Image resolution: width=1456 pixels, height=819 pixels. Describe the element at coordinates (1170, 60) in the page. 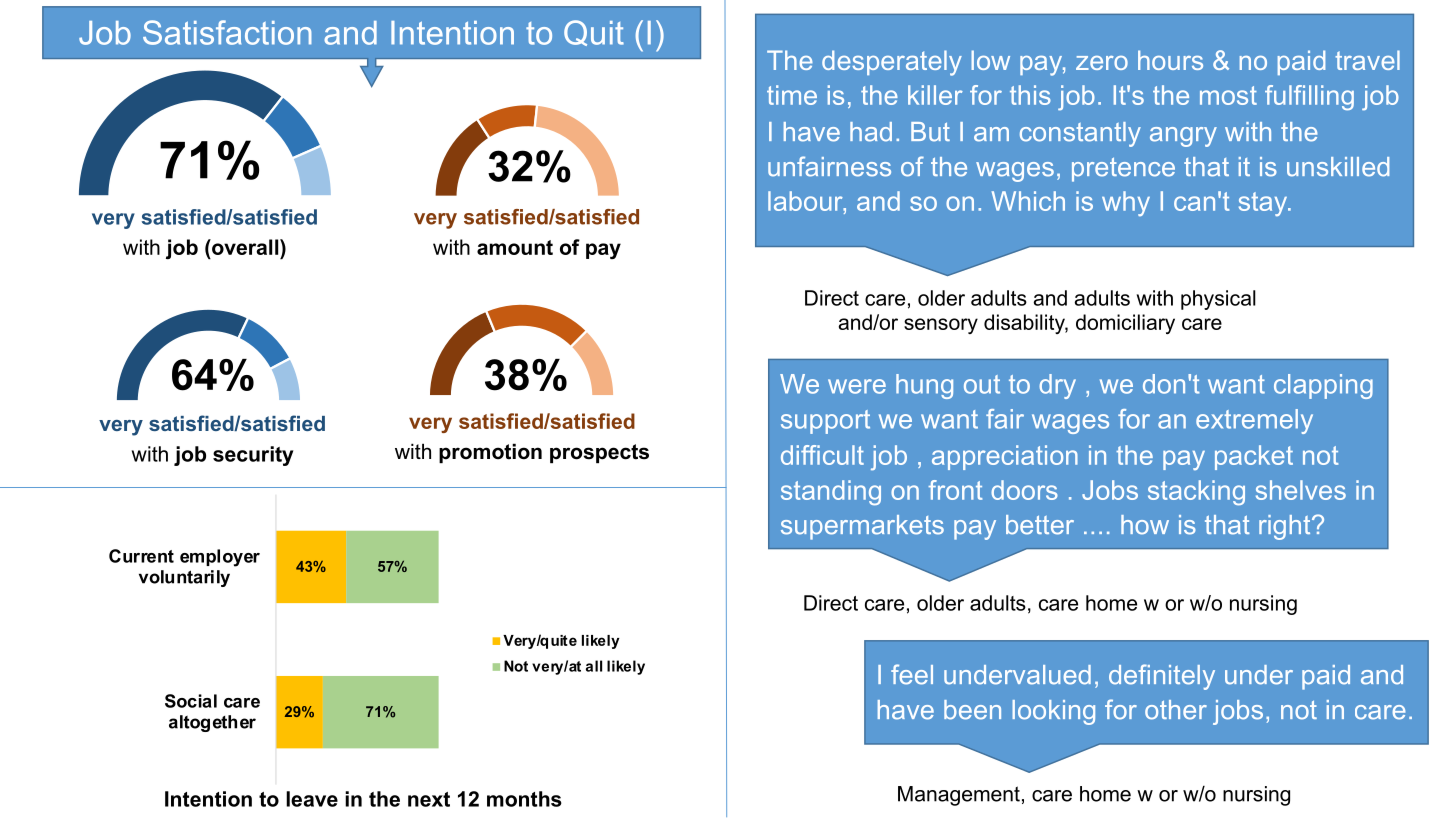

I see `hours` at that location.
